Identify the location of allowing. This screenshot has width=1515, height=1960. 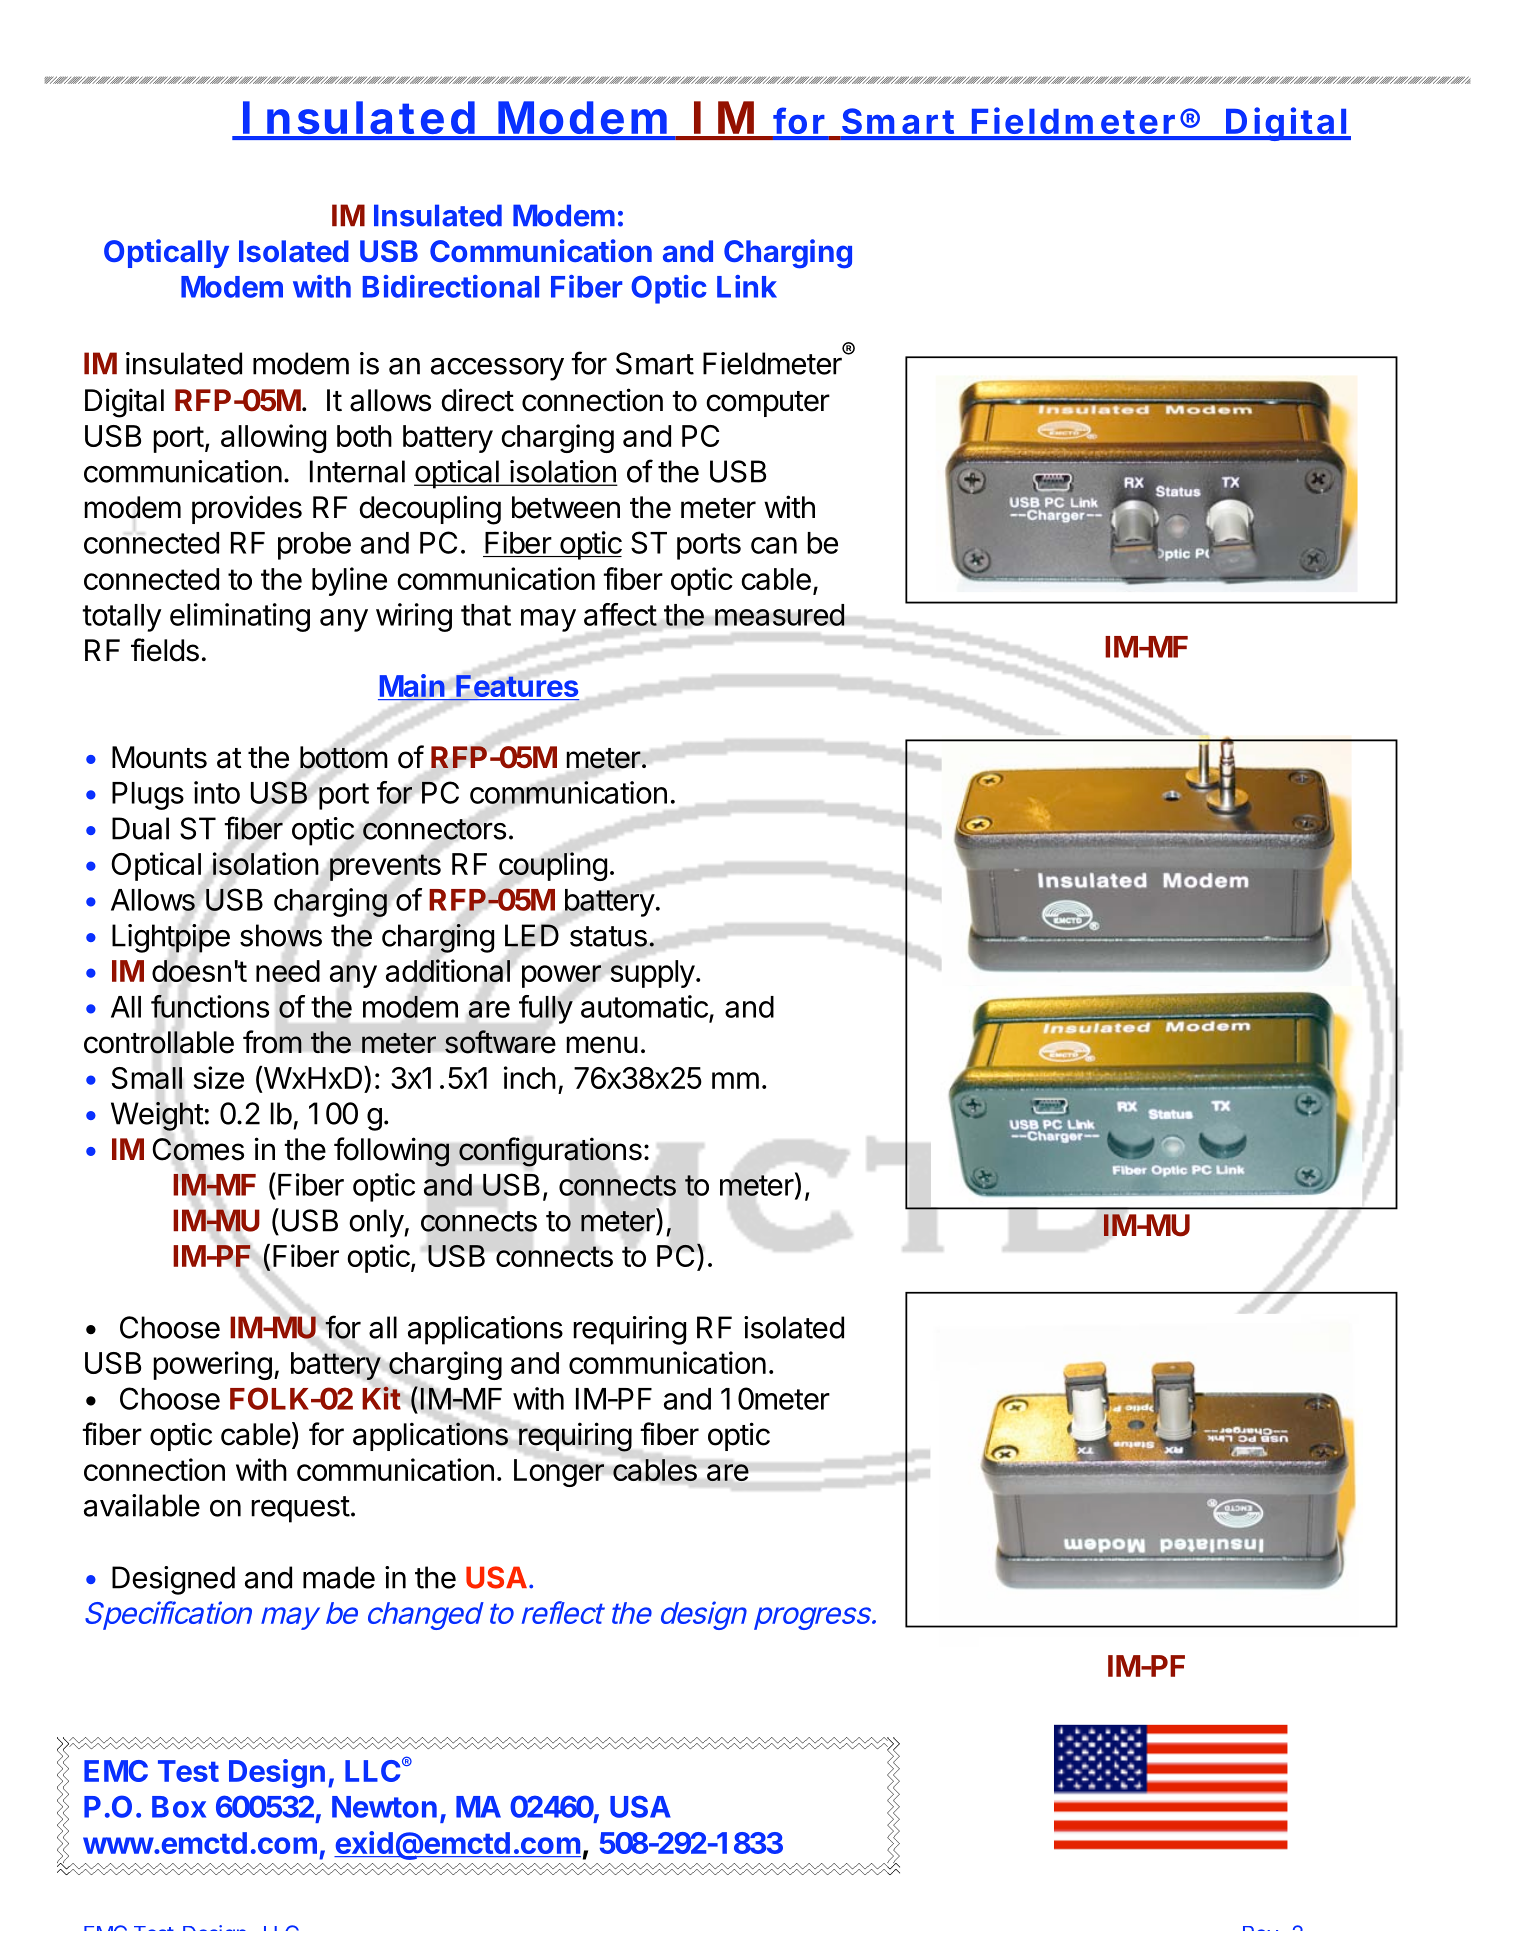
(273, 438).
